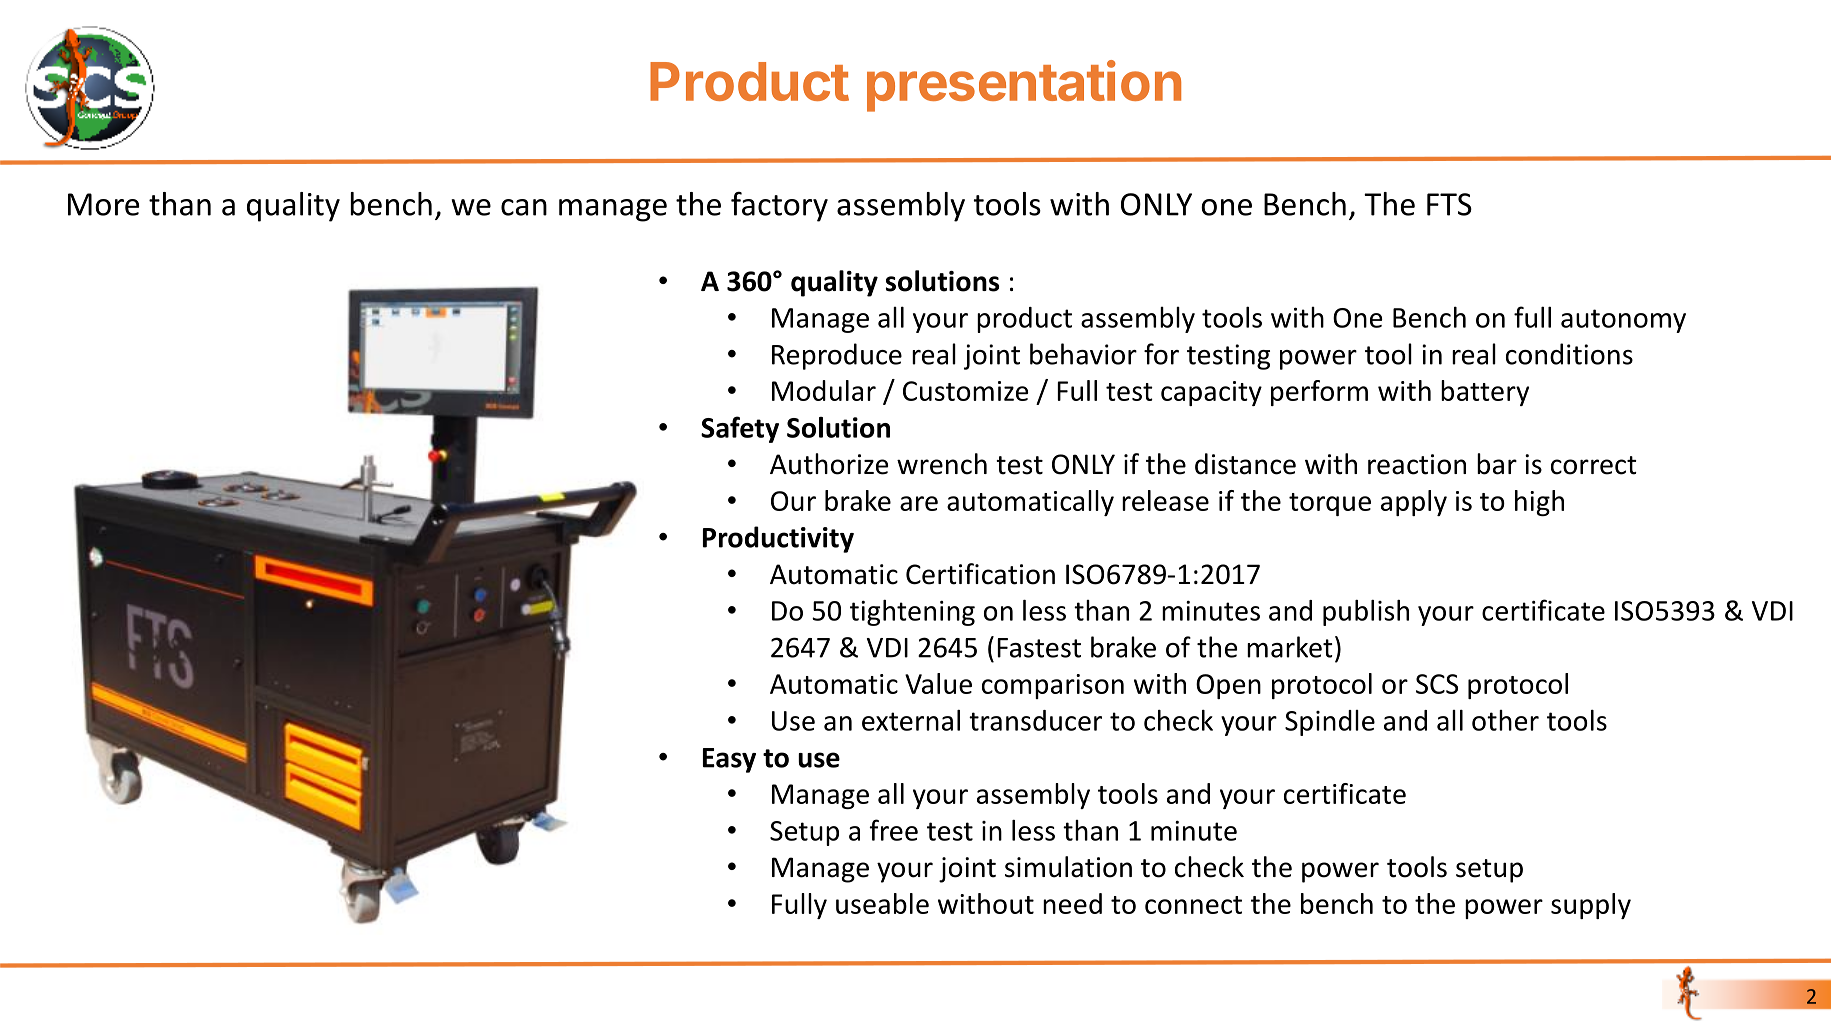  I want to click on are, so click(919, 503).
